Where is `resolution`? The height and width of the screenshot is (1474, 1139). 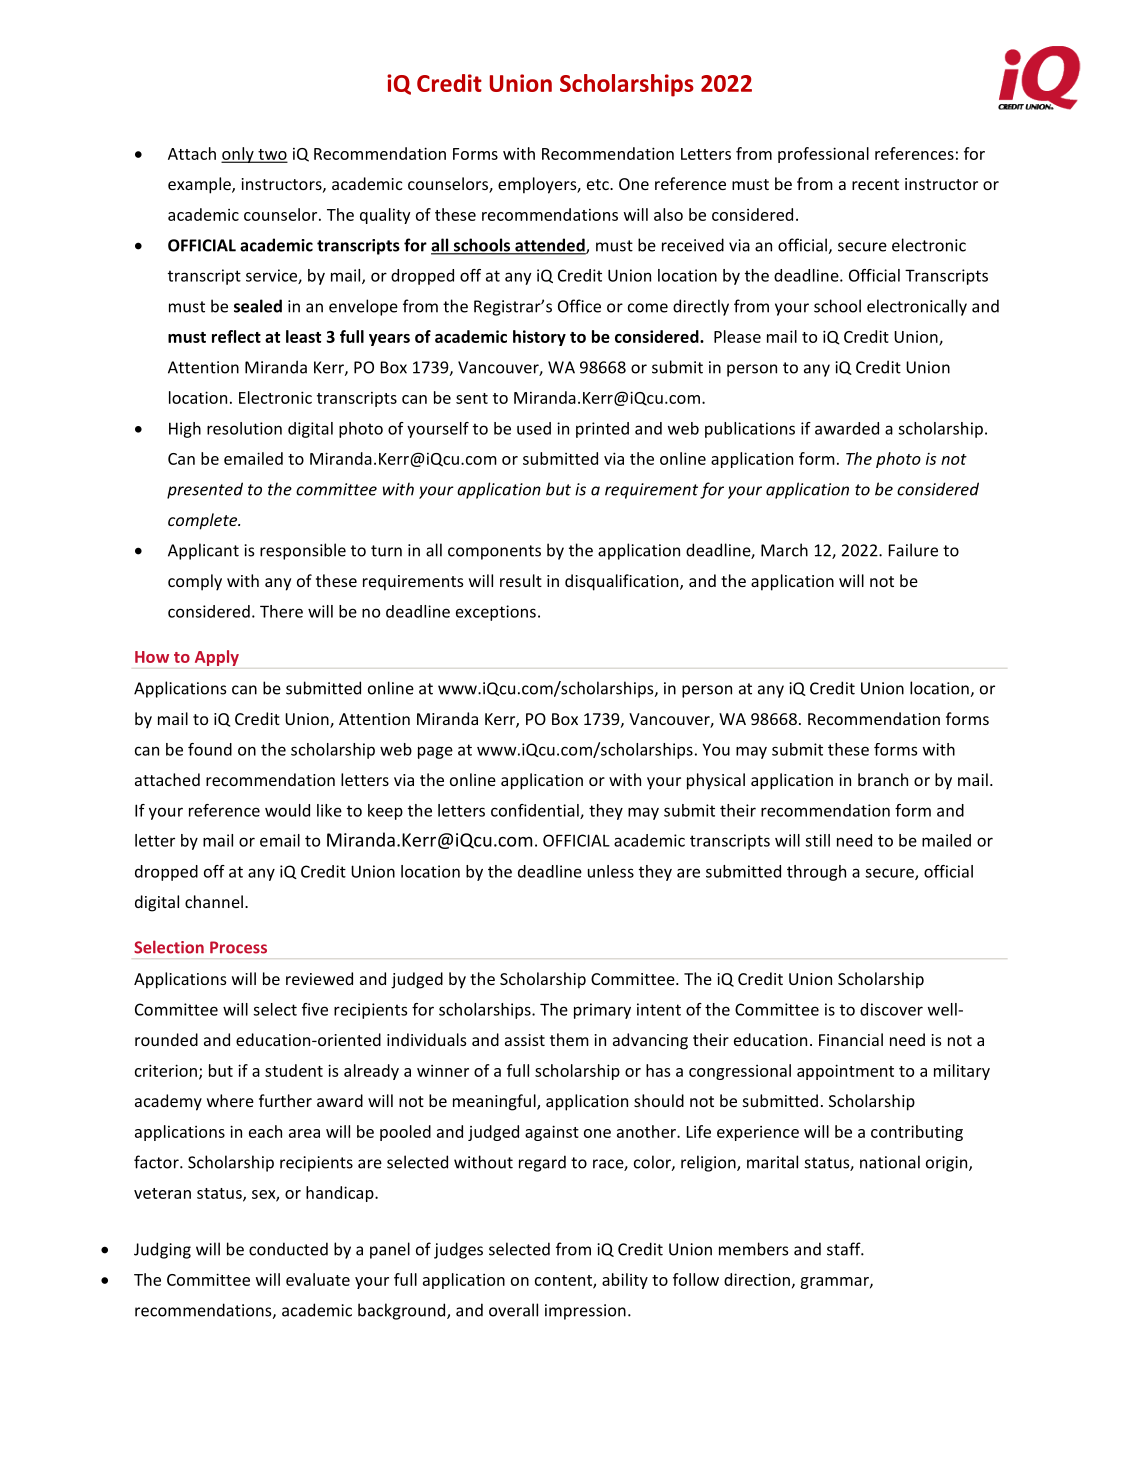 resolution is located at coordinates (244, 428).
